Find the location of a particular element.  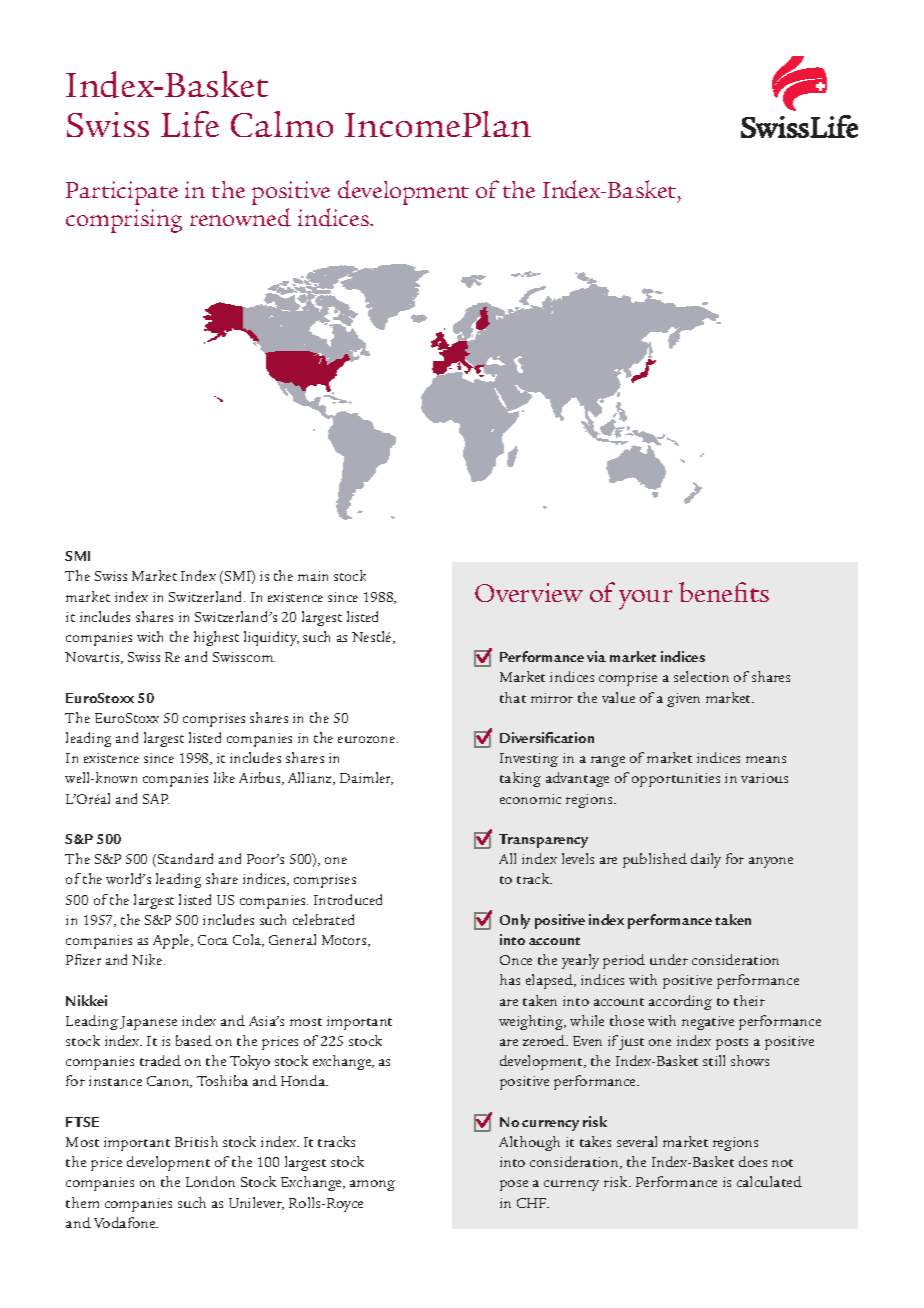

Overview is located at coordinates (529, 592).
